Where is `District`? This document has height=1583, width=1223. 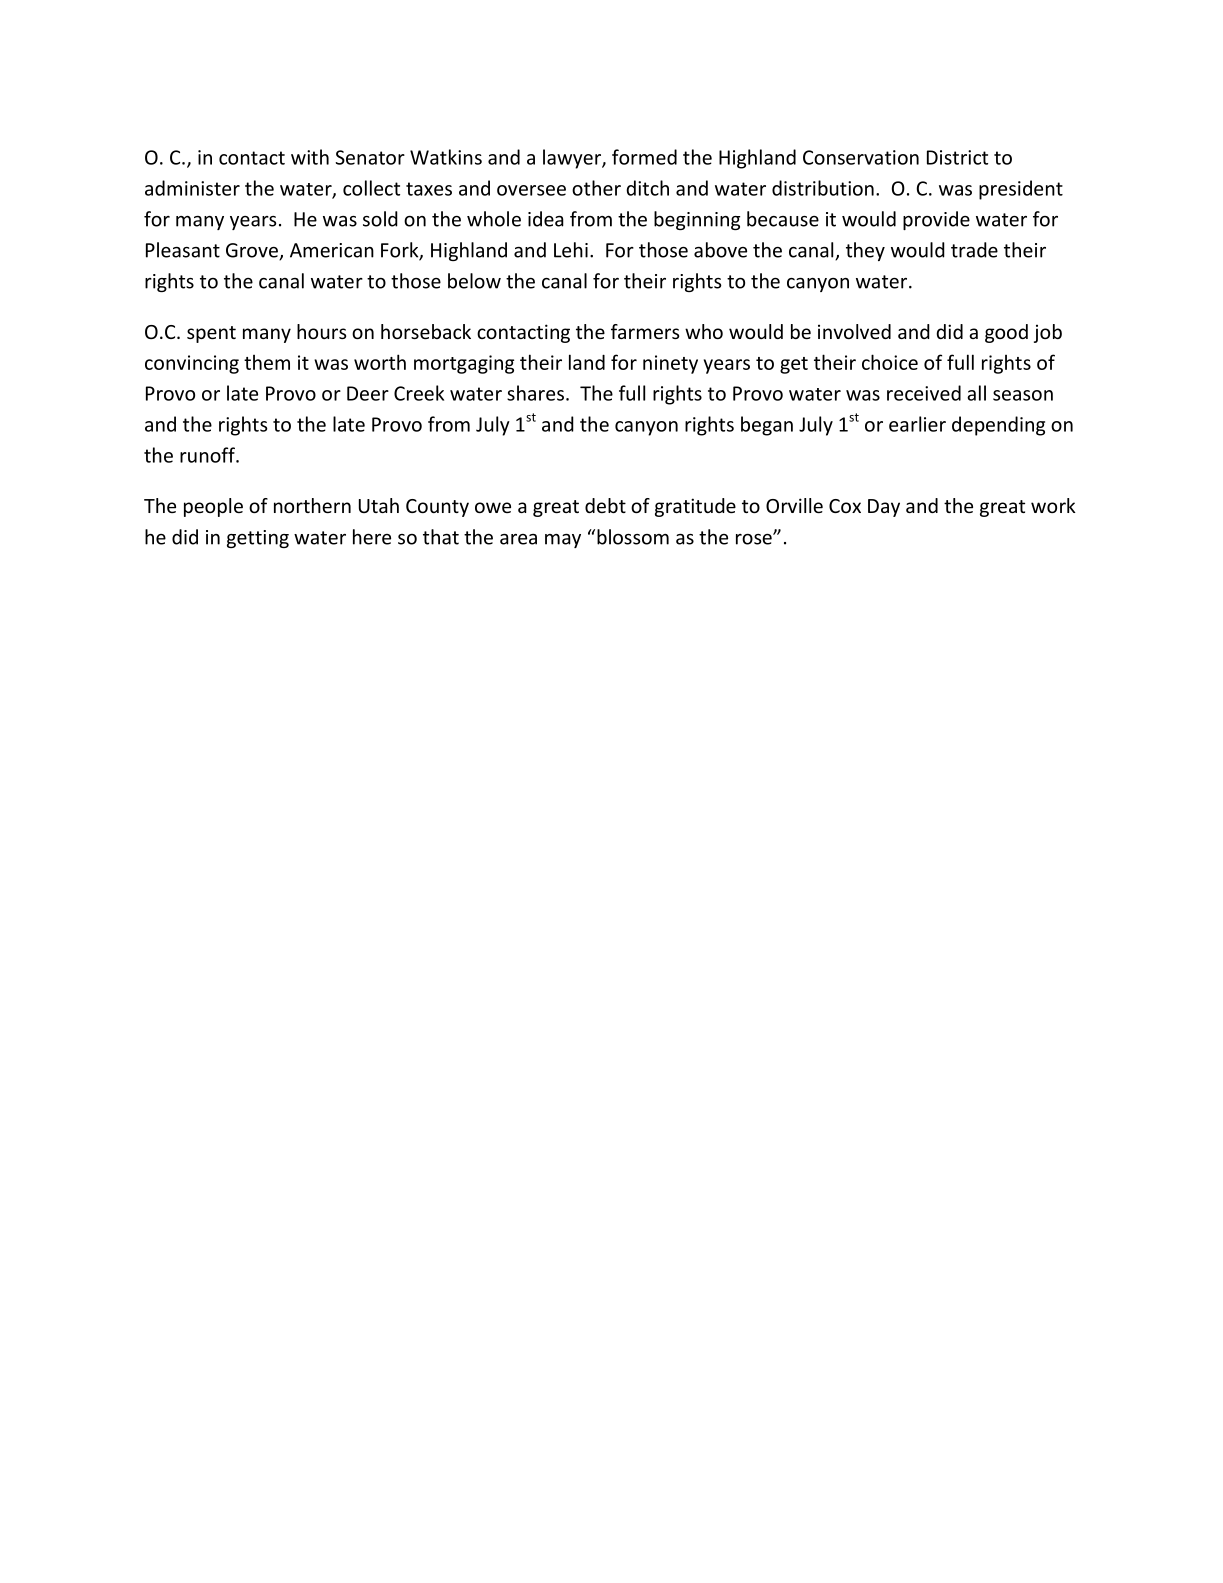 District is located at coordinates (957, 157).
